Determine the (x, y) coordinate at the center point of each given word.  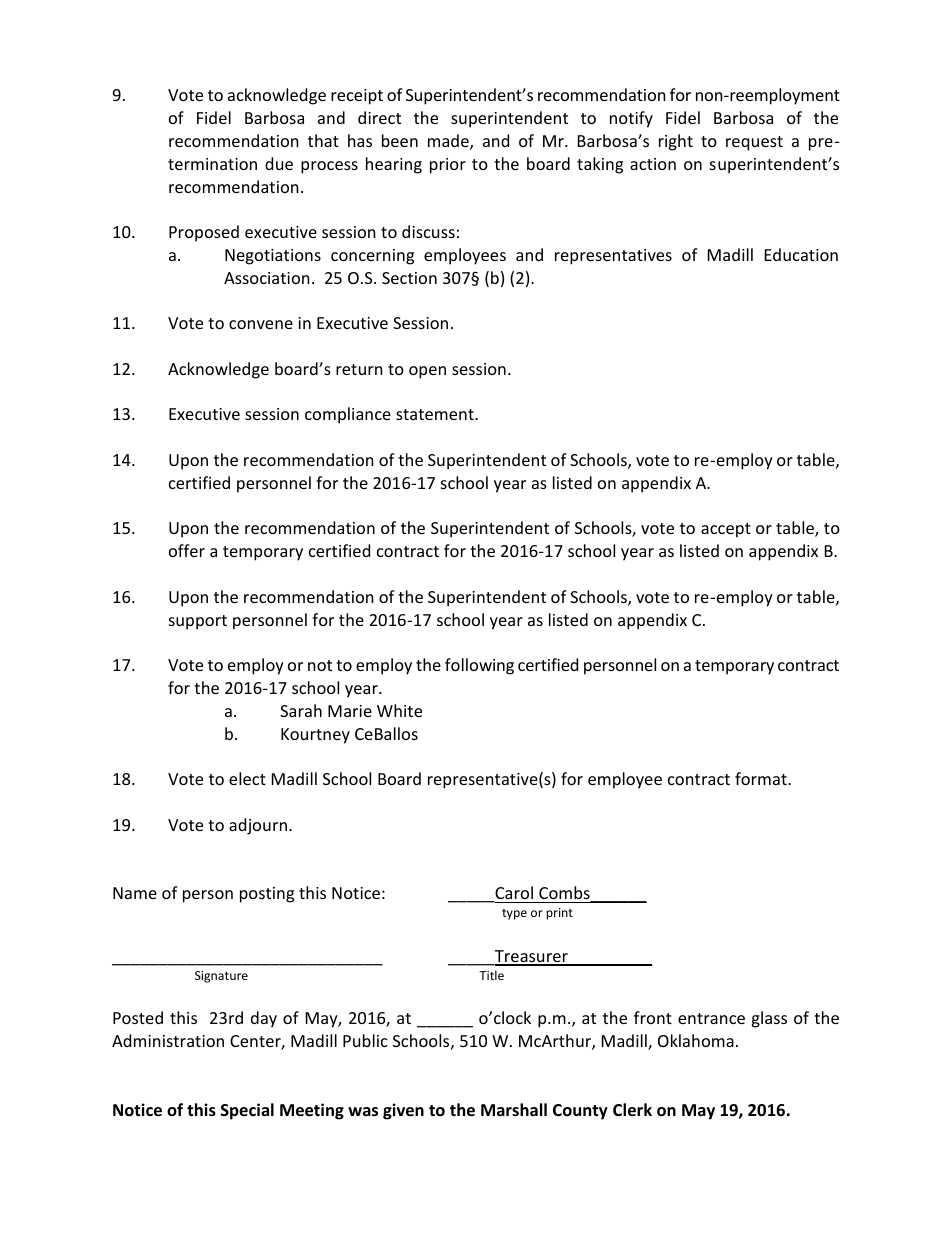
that (323, 140)
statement (436, 414)
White (399, 710)
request (754, 143)
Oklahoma (696, 1040)
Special (247, 1111)
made (449, 142)
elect (247, 778)
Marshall (514, 1109)
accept (726, 530)
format (762, 778)
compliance (348, 415)
